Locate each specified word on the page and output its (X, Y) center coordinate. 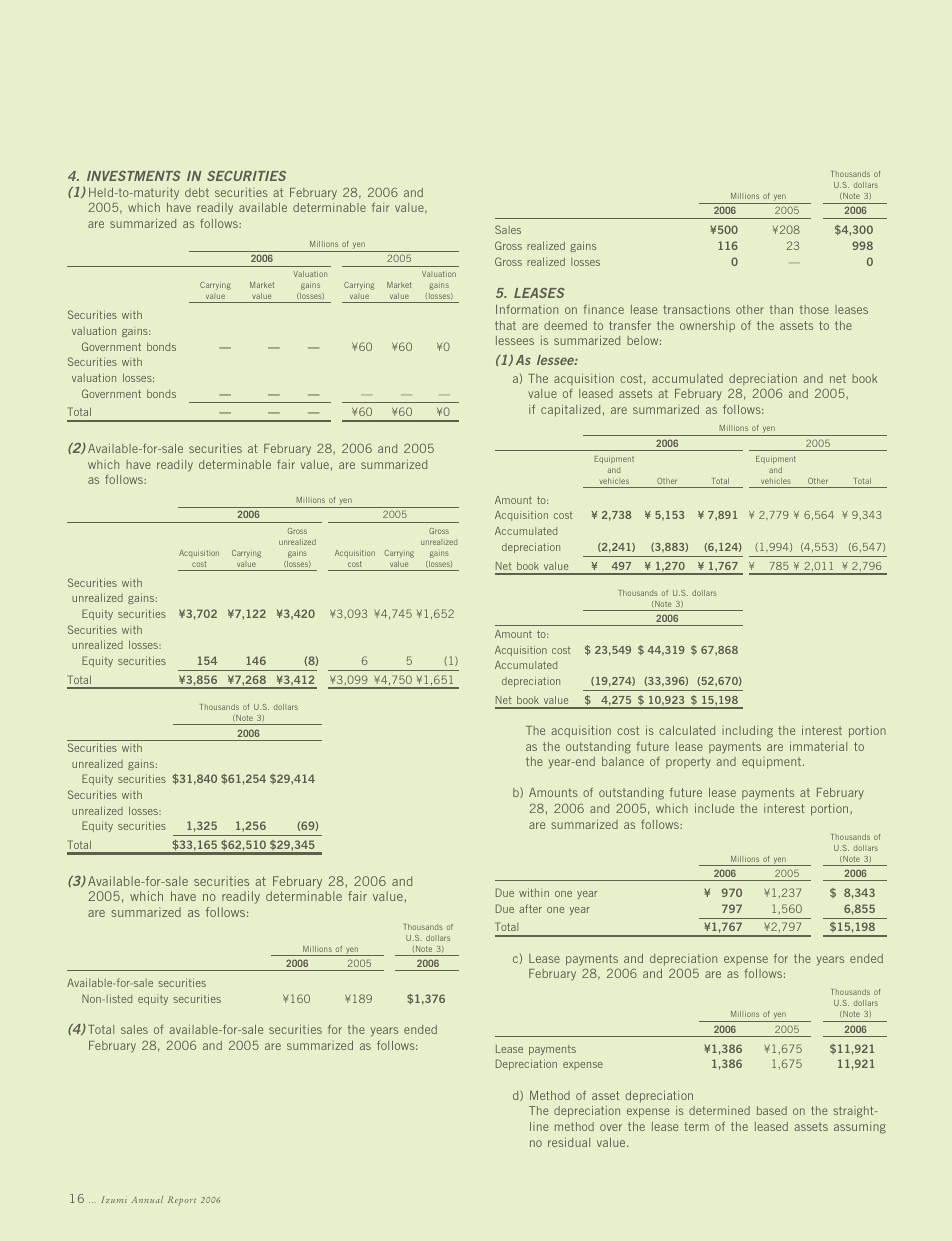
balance (623, 761)
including (747, 732)
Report (182, 1201)
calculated (687, 730)
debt (197, 192)
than (781, 309)
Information (527, 309)
